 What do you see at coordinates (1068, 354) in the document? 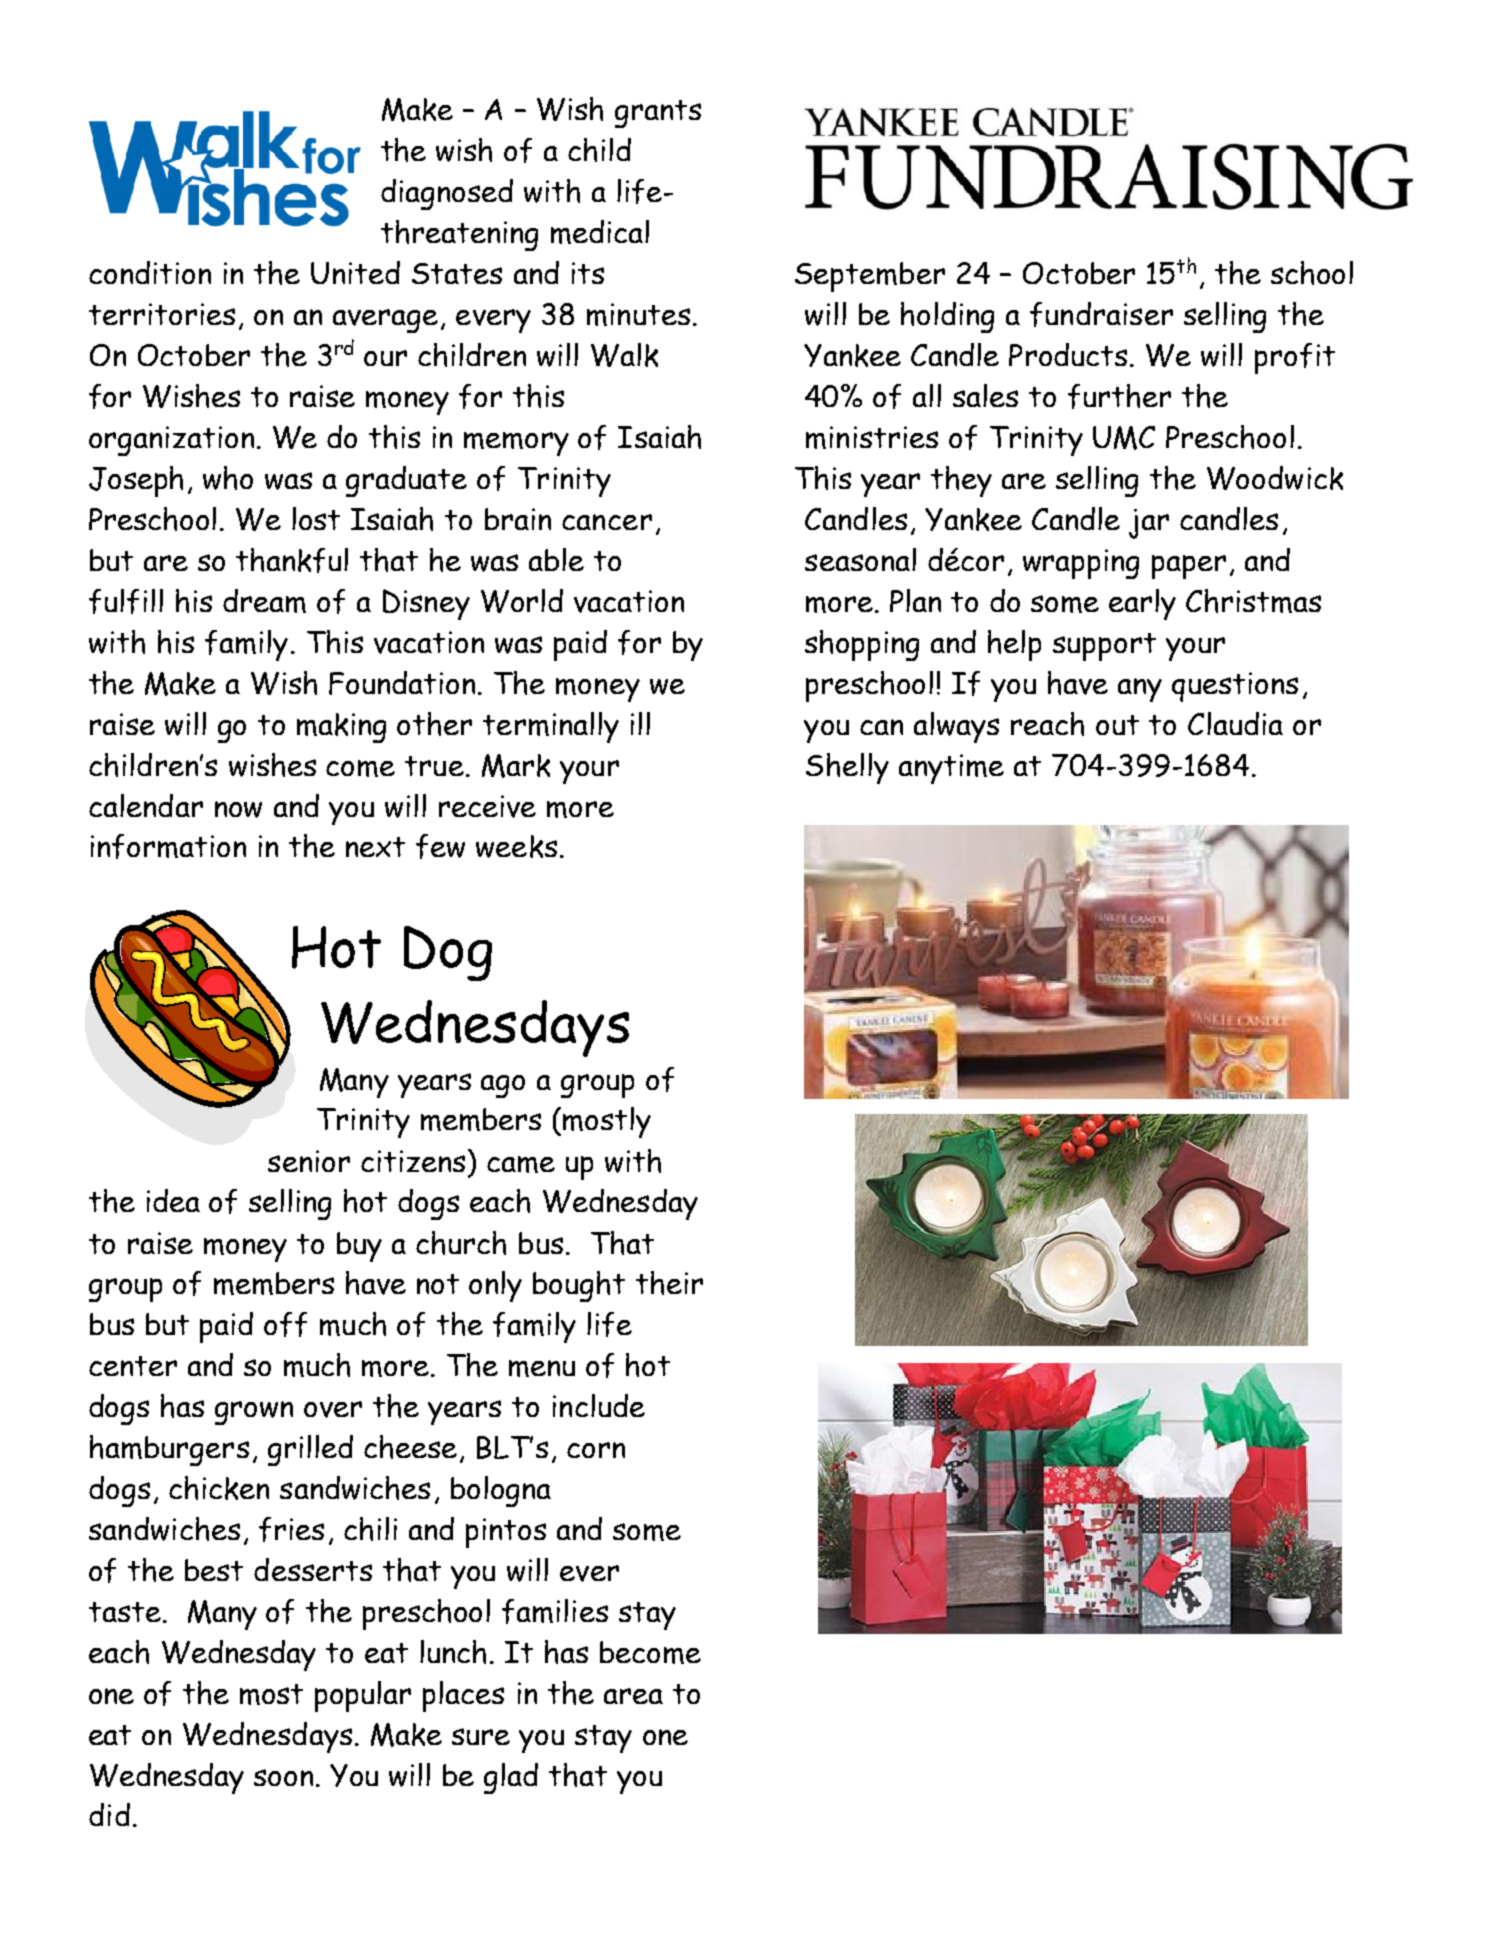
I see `Products` at bounding box center [1068, 354].
